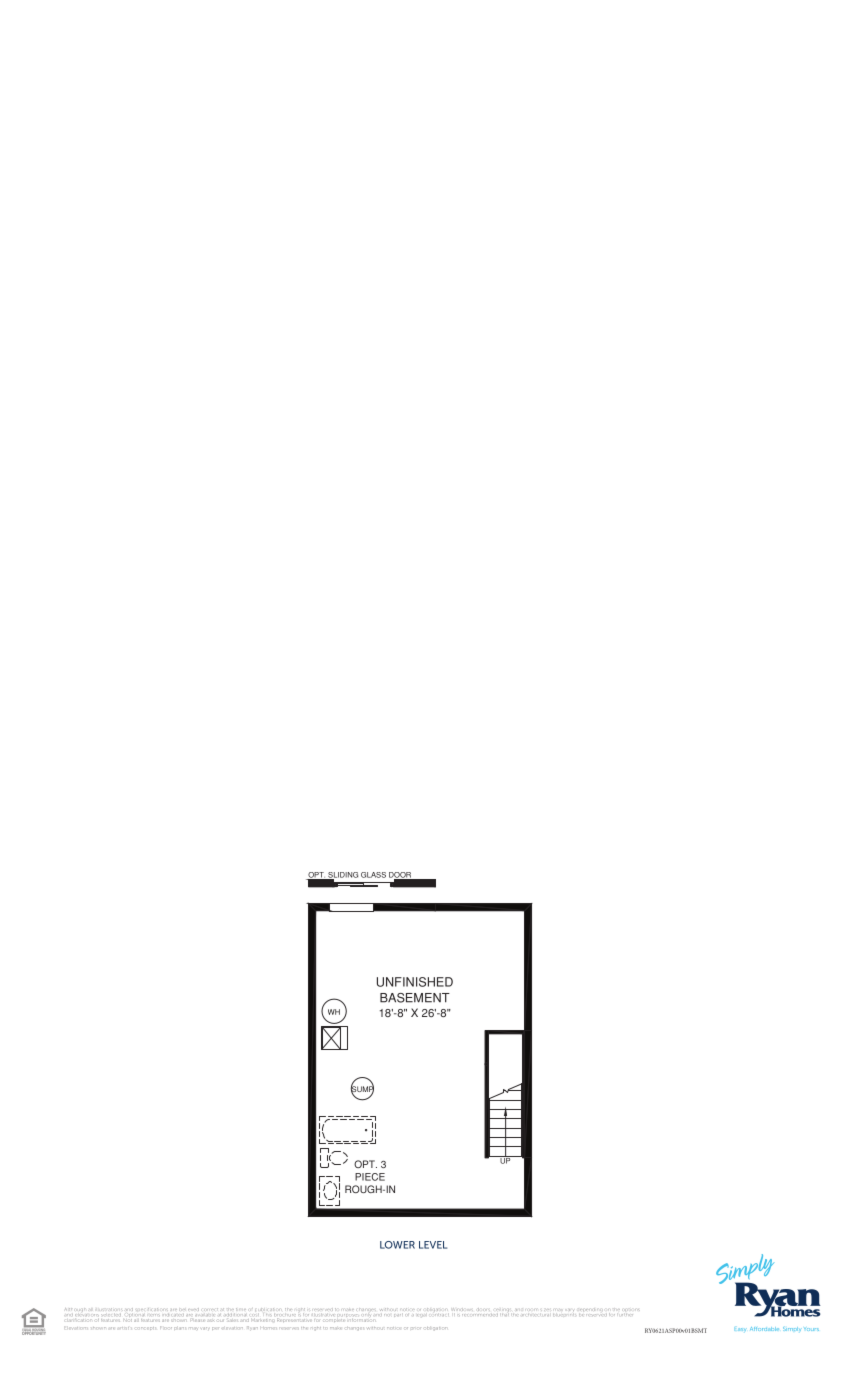 This document has height=1400, width=849. I want to click on room, so click(531, 1309).
